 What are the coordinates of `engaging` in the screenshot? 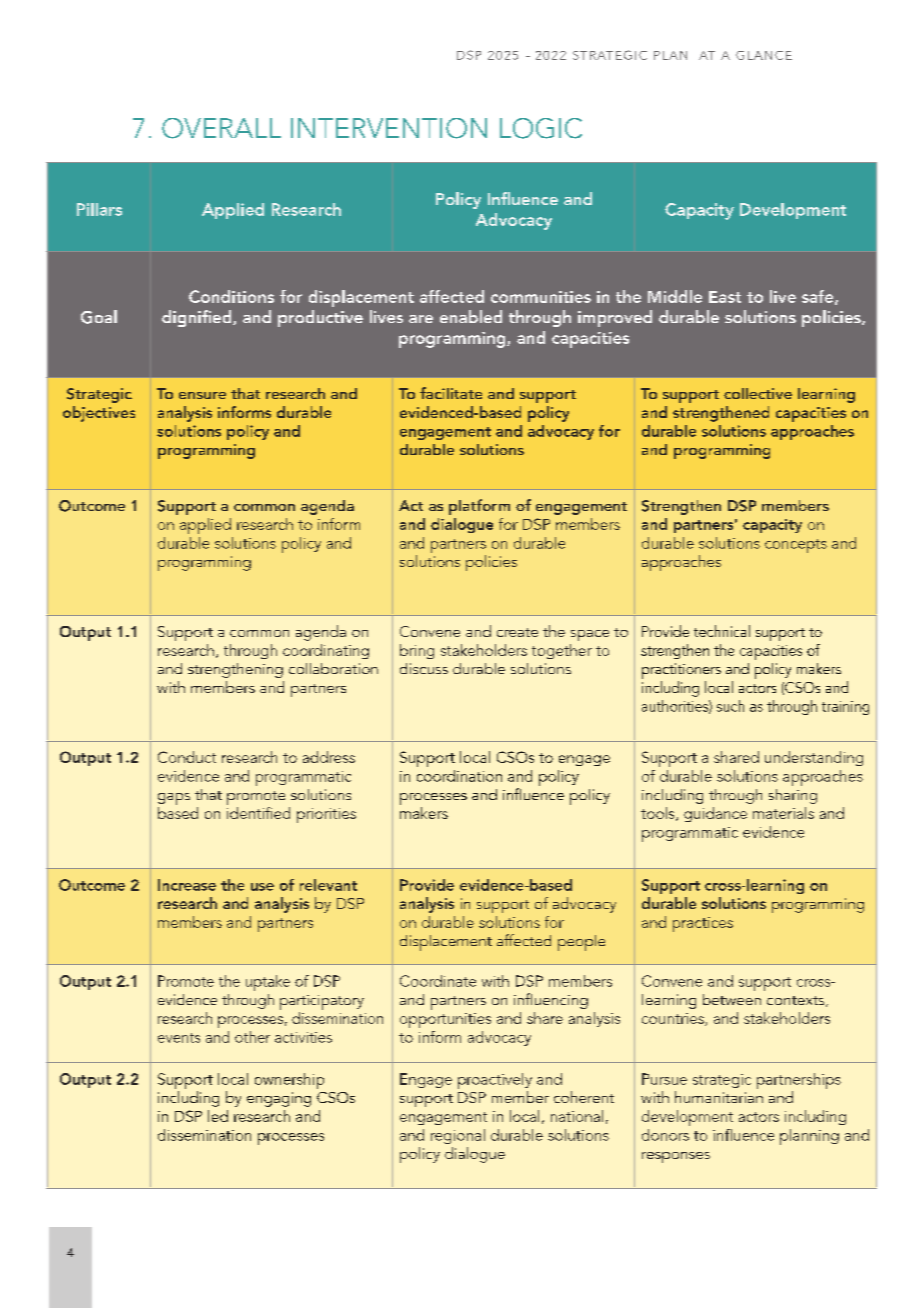 It's located at (279, 1099).
